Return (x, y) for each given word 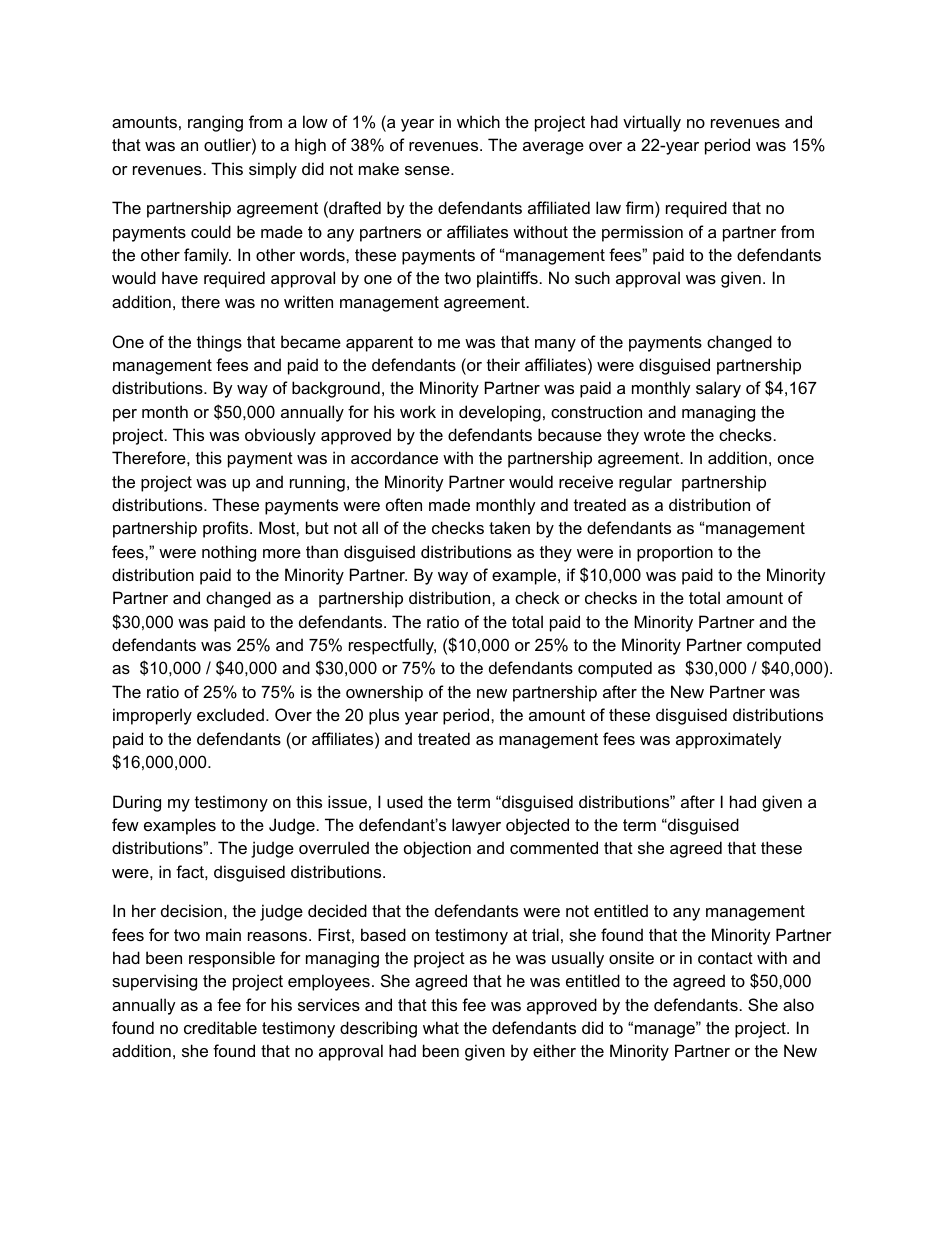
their (503, 364)
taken (509, 527)
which (478, 121)
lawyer (476, 826)
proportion (675, 553)
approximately (729, 740)
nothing (229, 553)
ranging (215, 123)
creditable (220, 1027)
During (137, 803)
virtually (652, 123)
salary (718, 389)
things (219, 343)
